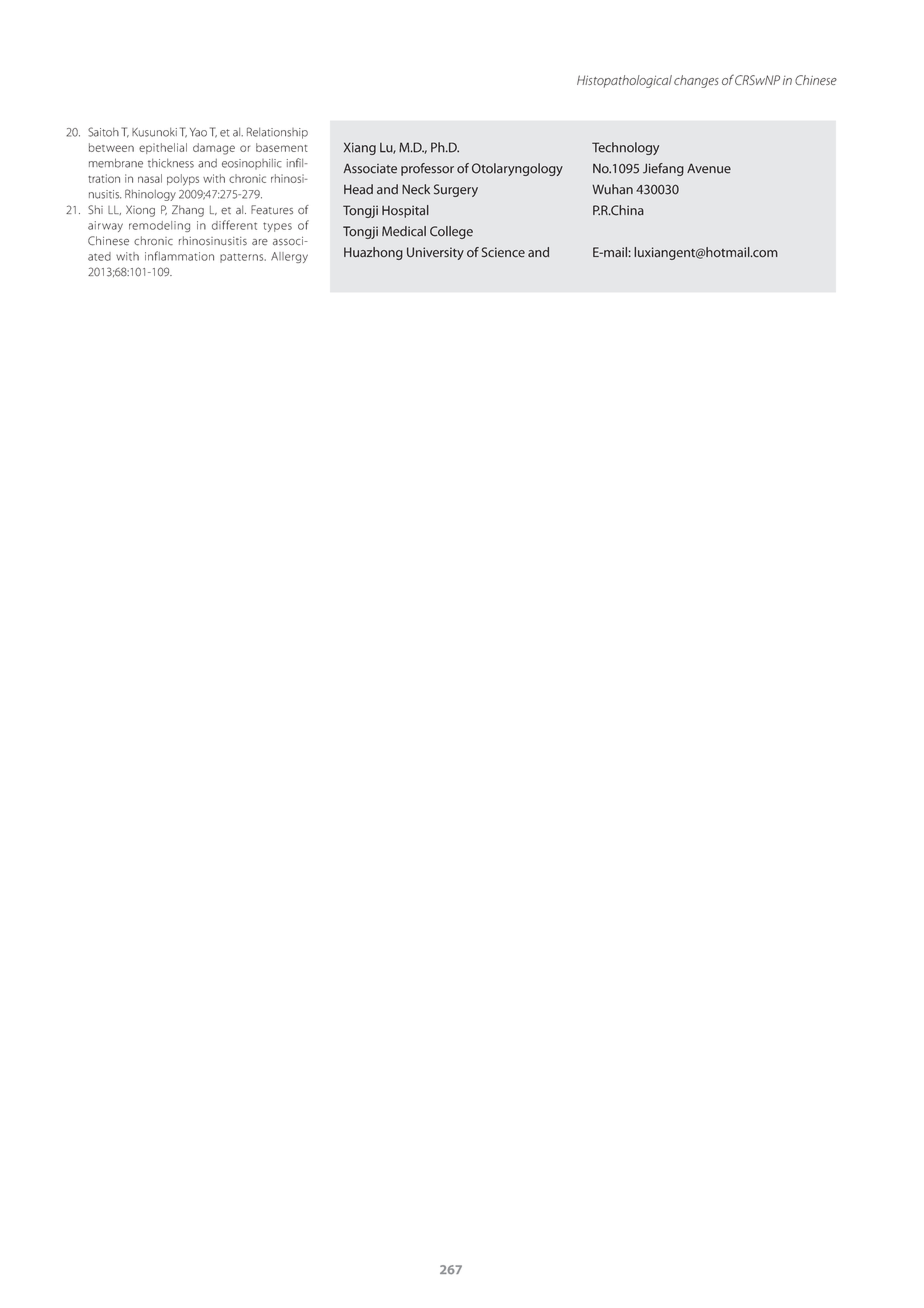  I want to click on inflammation, so click(179, 256).
